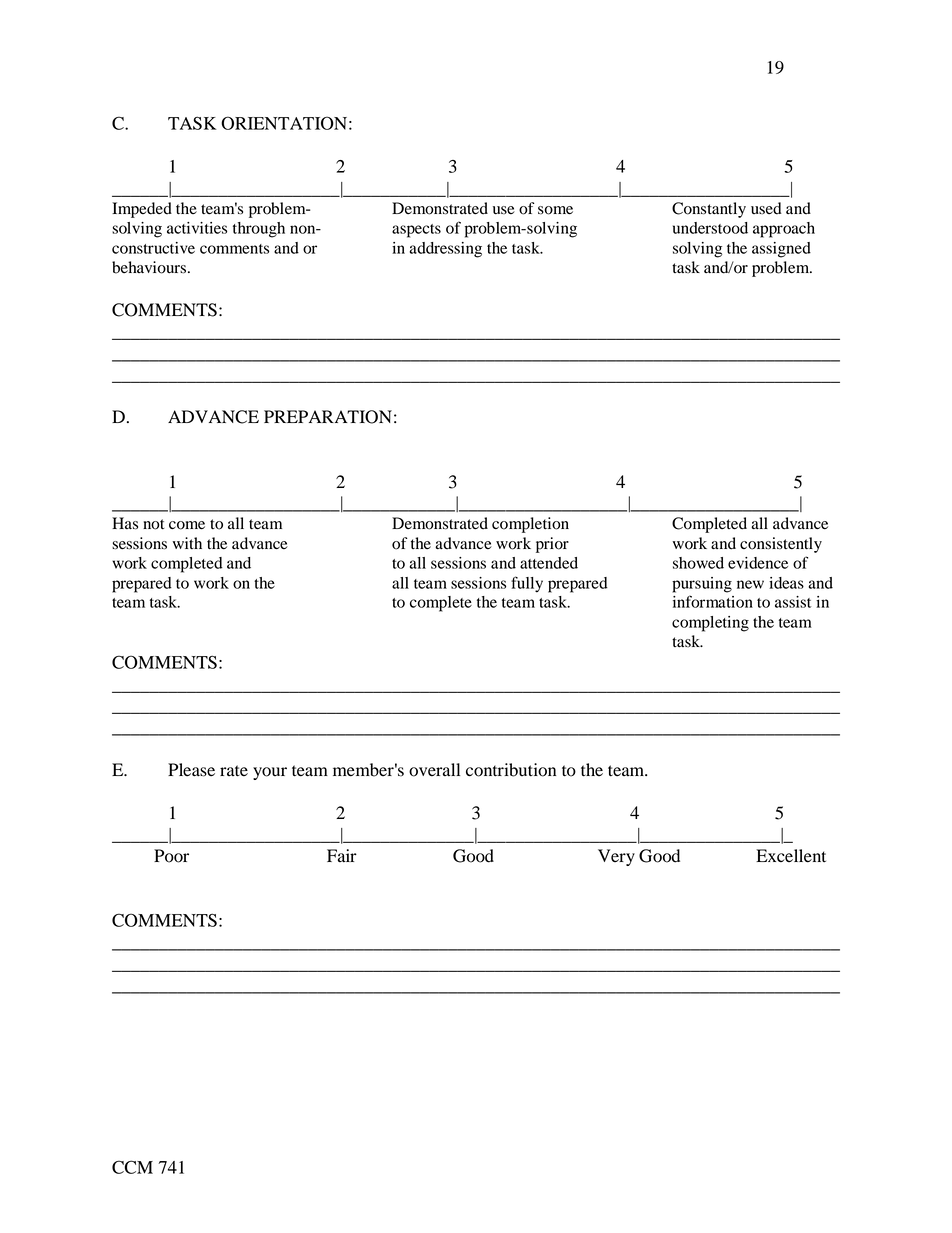 Image resolution: width=952 pixels, height=1233 pixels. Describe the element at coordinates (132, 1167) in the document. I see `CCM` at that location.
